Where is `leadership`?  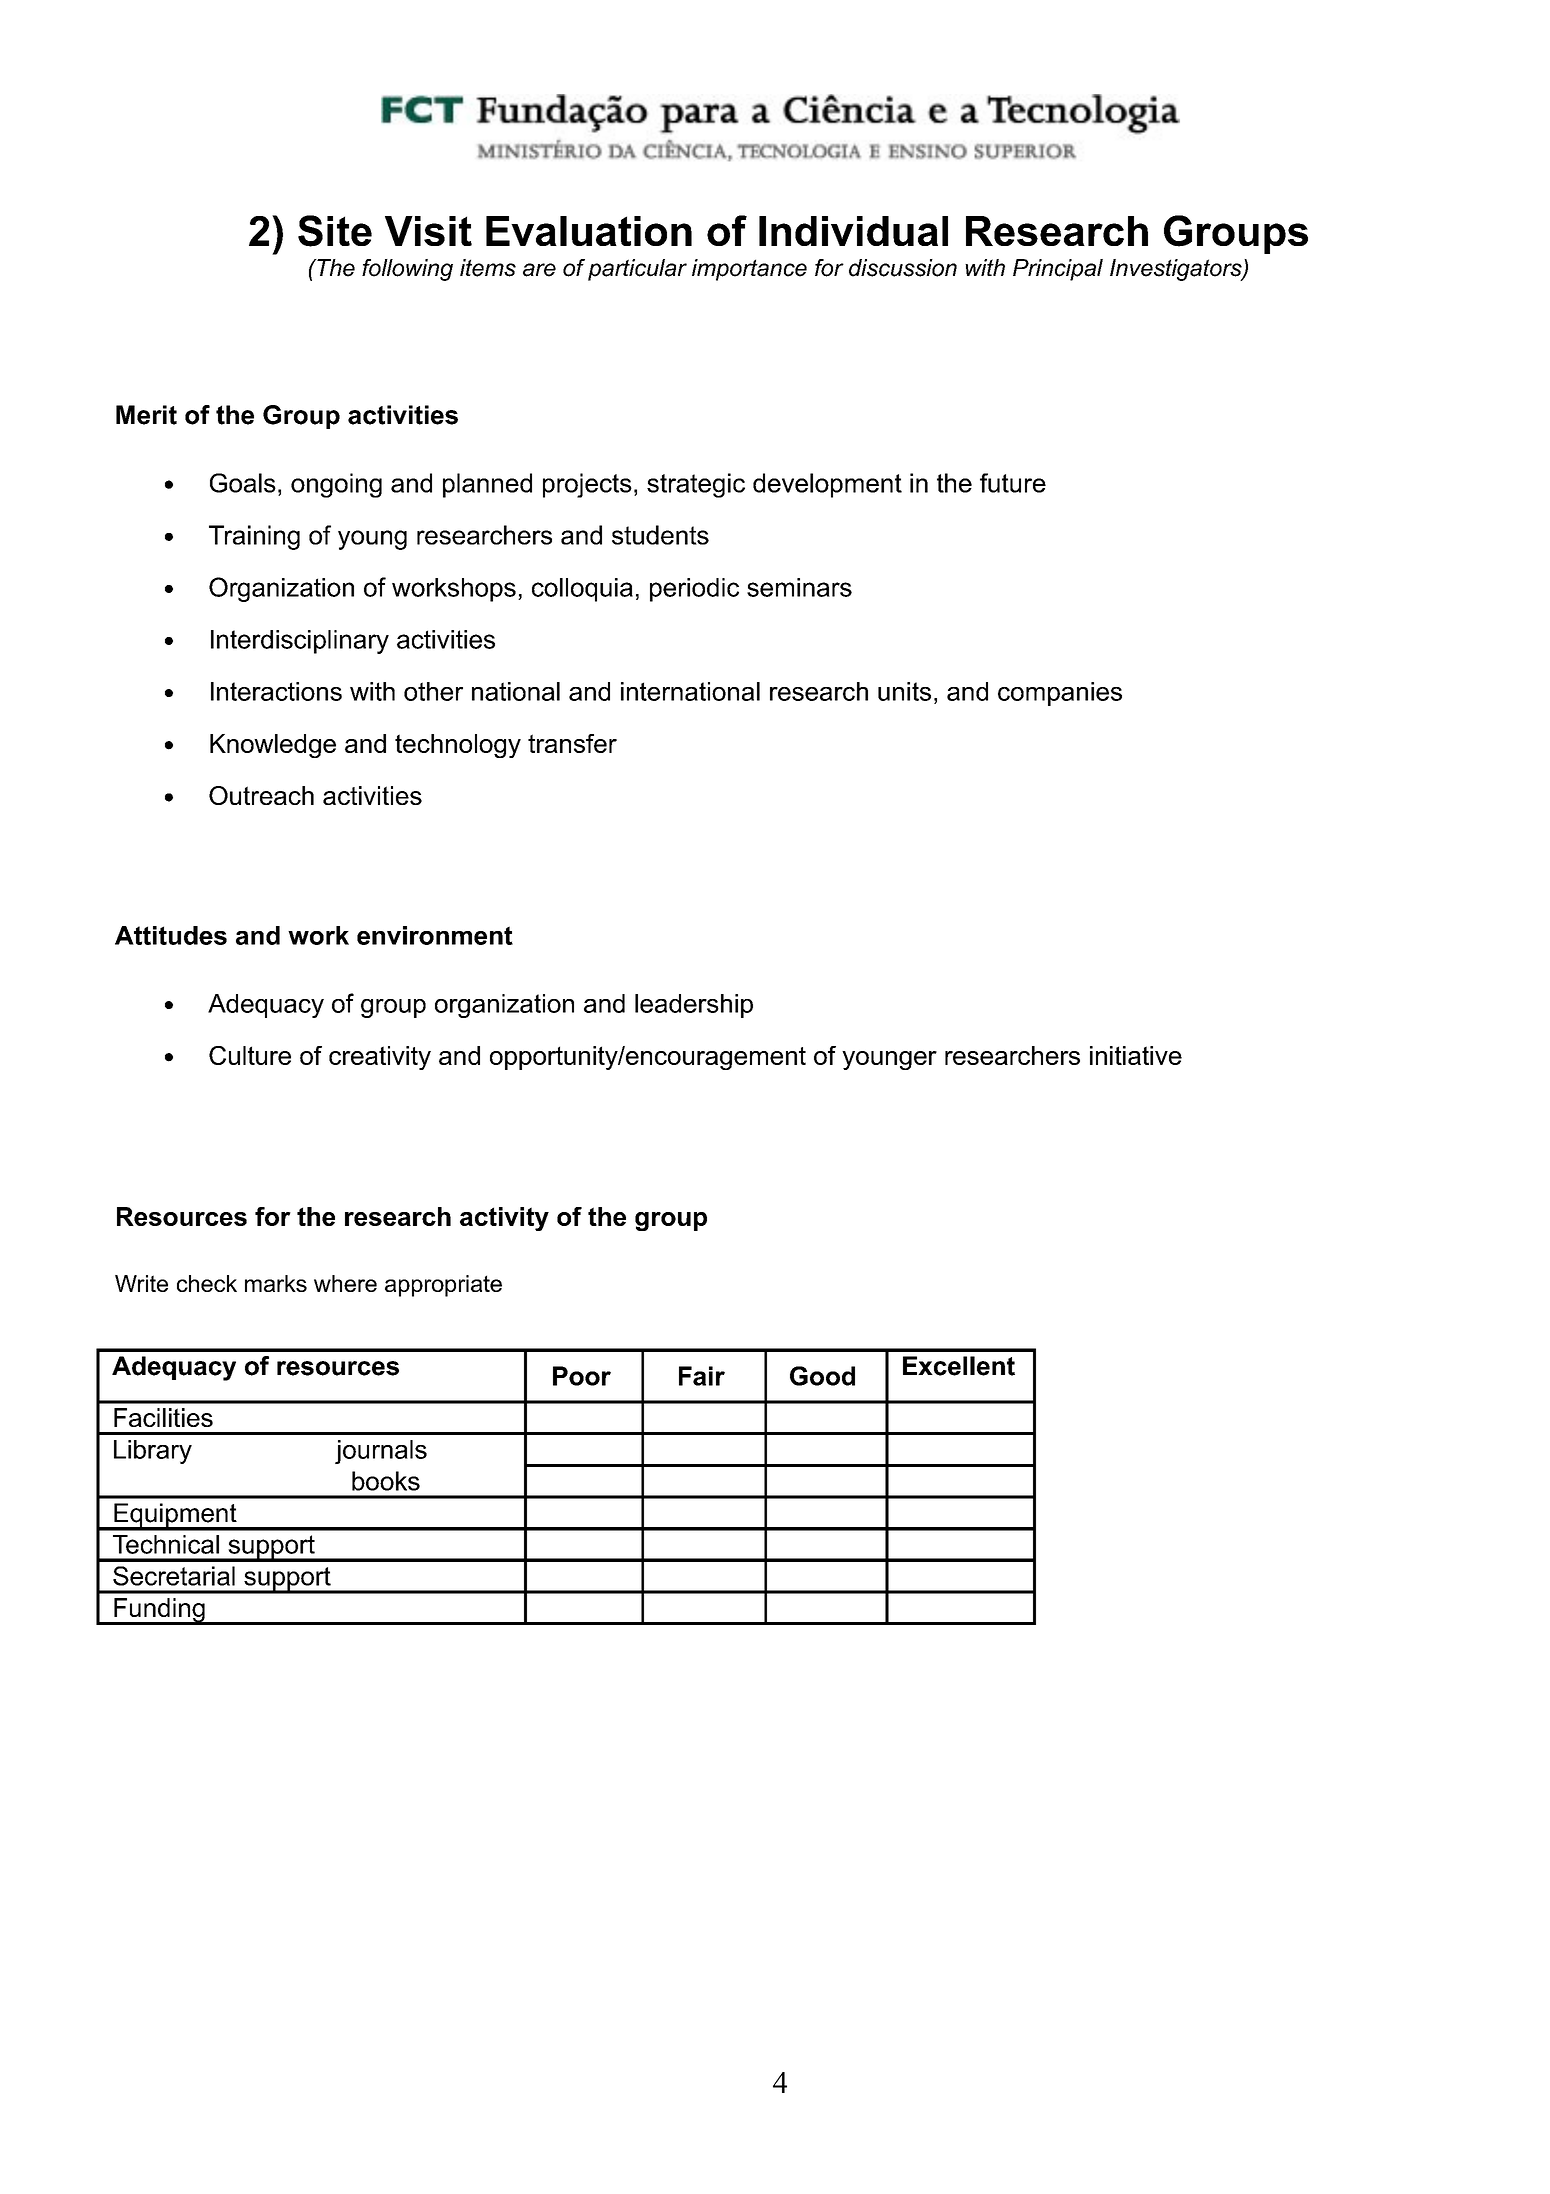
leadership is located at coordinates (694, 1006).
